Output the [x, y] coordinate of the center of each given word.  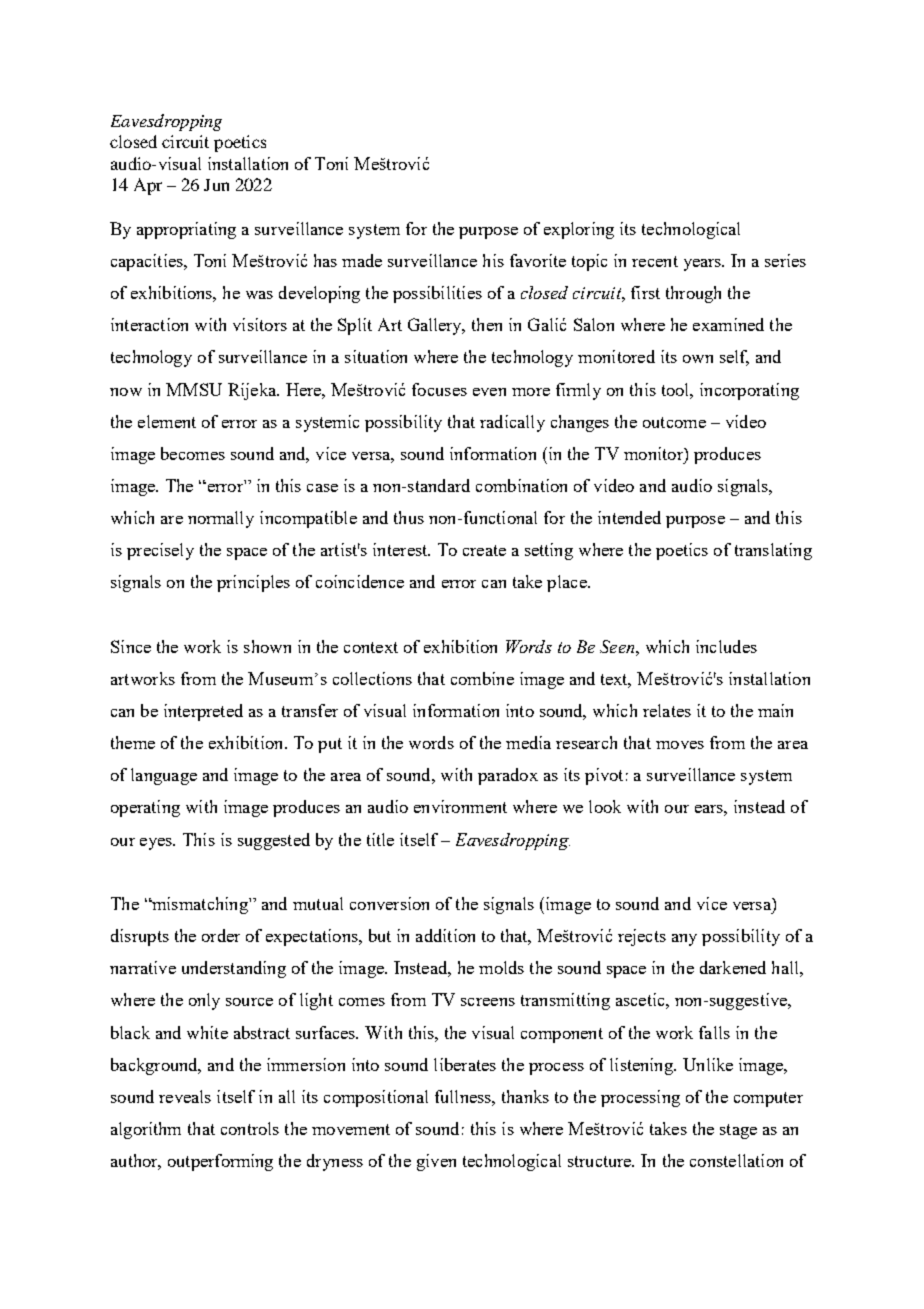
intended [629, 517]
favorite [538, 260]
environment [460, 806]
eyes [157, 844]
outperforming [220, 1162]
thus [409, 517]
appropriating [186, 230]
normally [221, 519]
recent [655, 261]
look [605, 806]
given [436, 1162]
